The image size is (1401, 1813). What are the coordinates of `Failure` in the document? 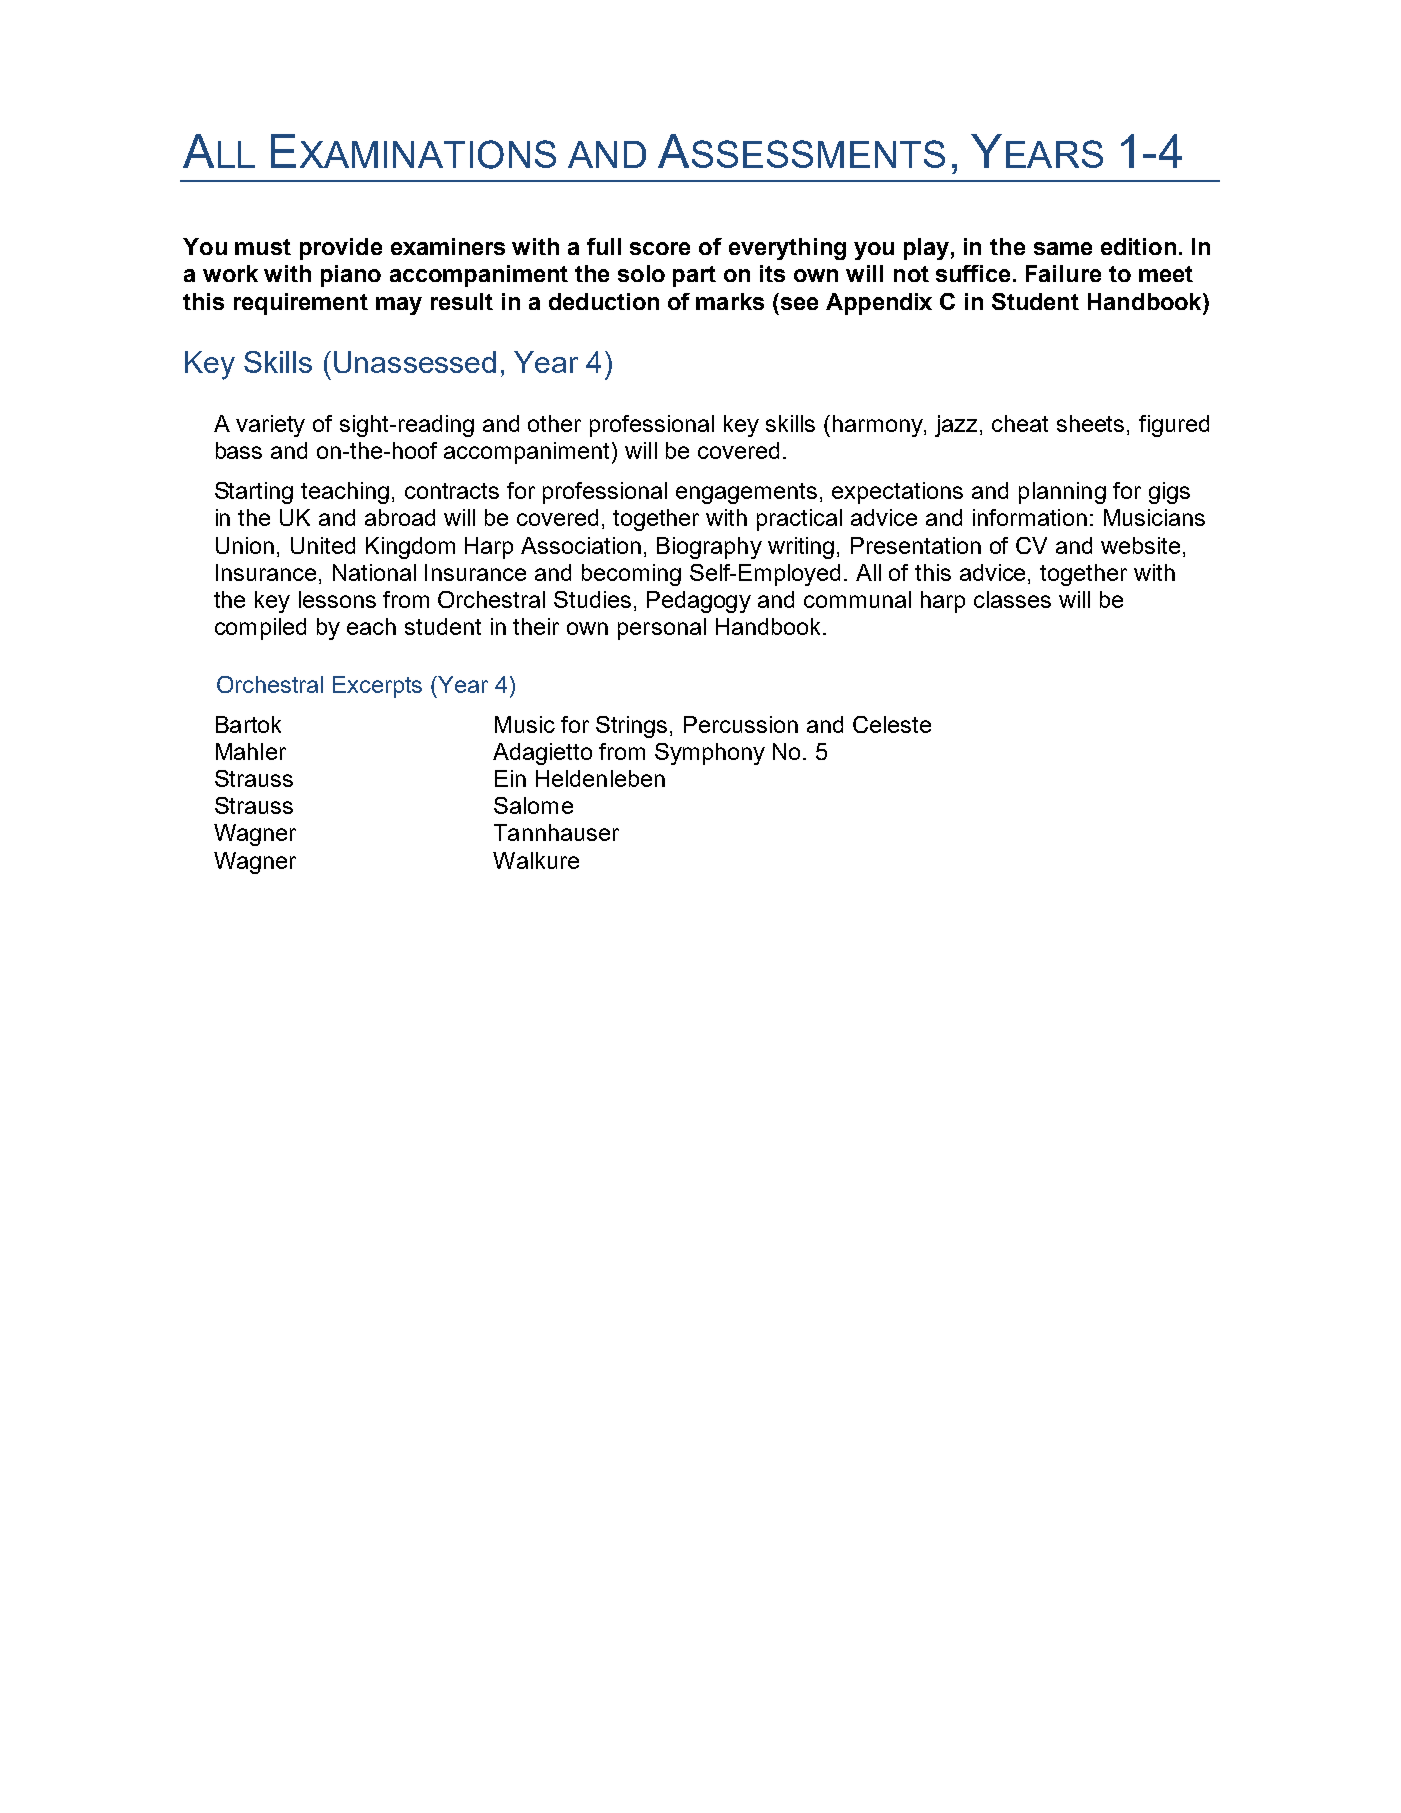 It's located at (1063, 273).
